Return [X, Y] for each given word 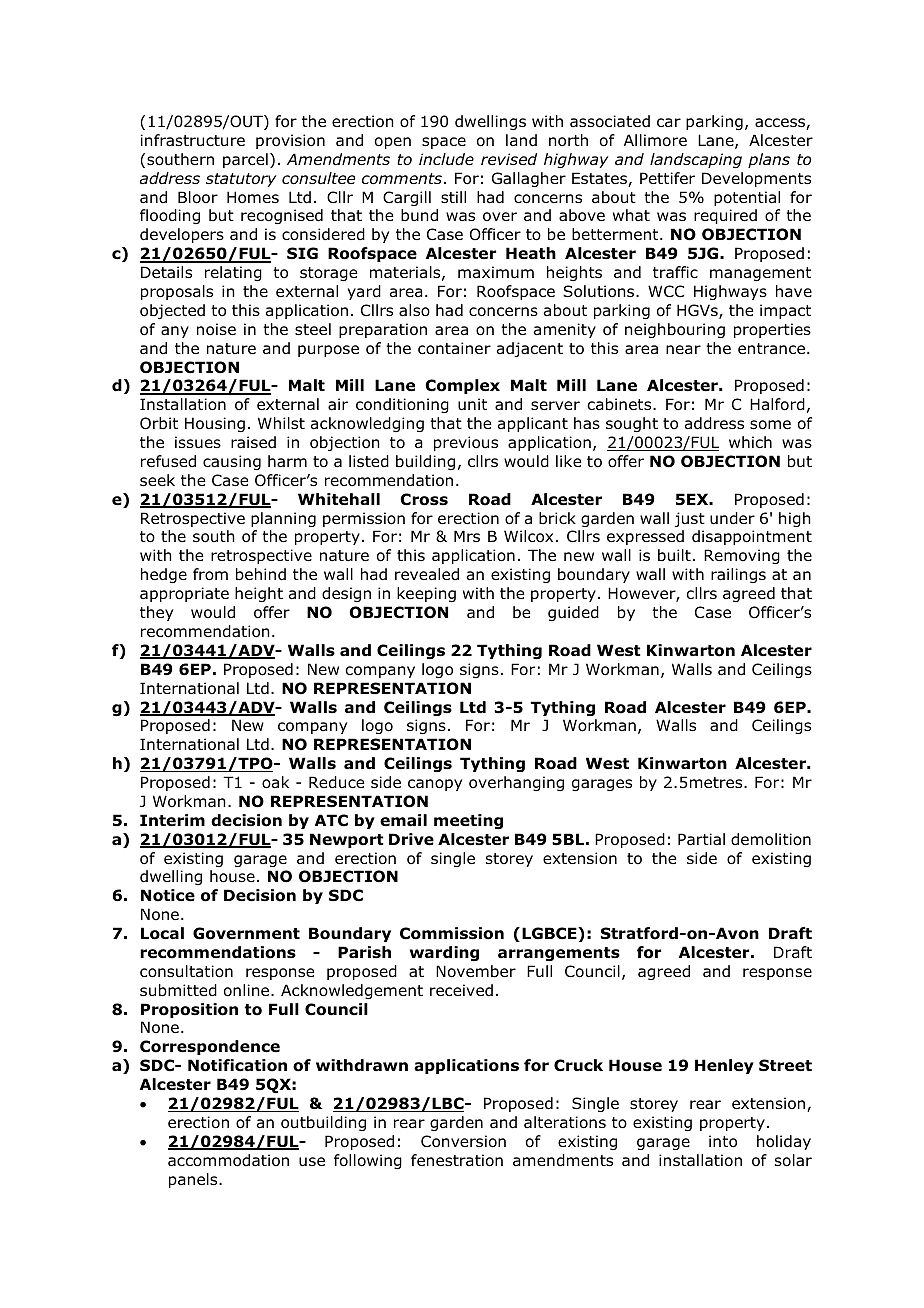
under [732, 518]
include [446, 159]
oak [275, 782]
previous [466, 443]
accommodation [228, 1160]
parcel [245, 160]
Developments [756, 179]
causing [232, 462]
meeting [468, 821]
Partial [701, 839]
